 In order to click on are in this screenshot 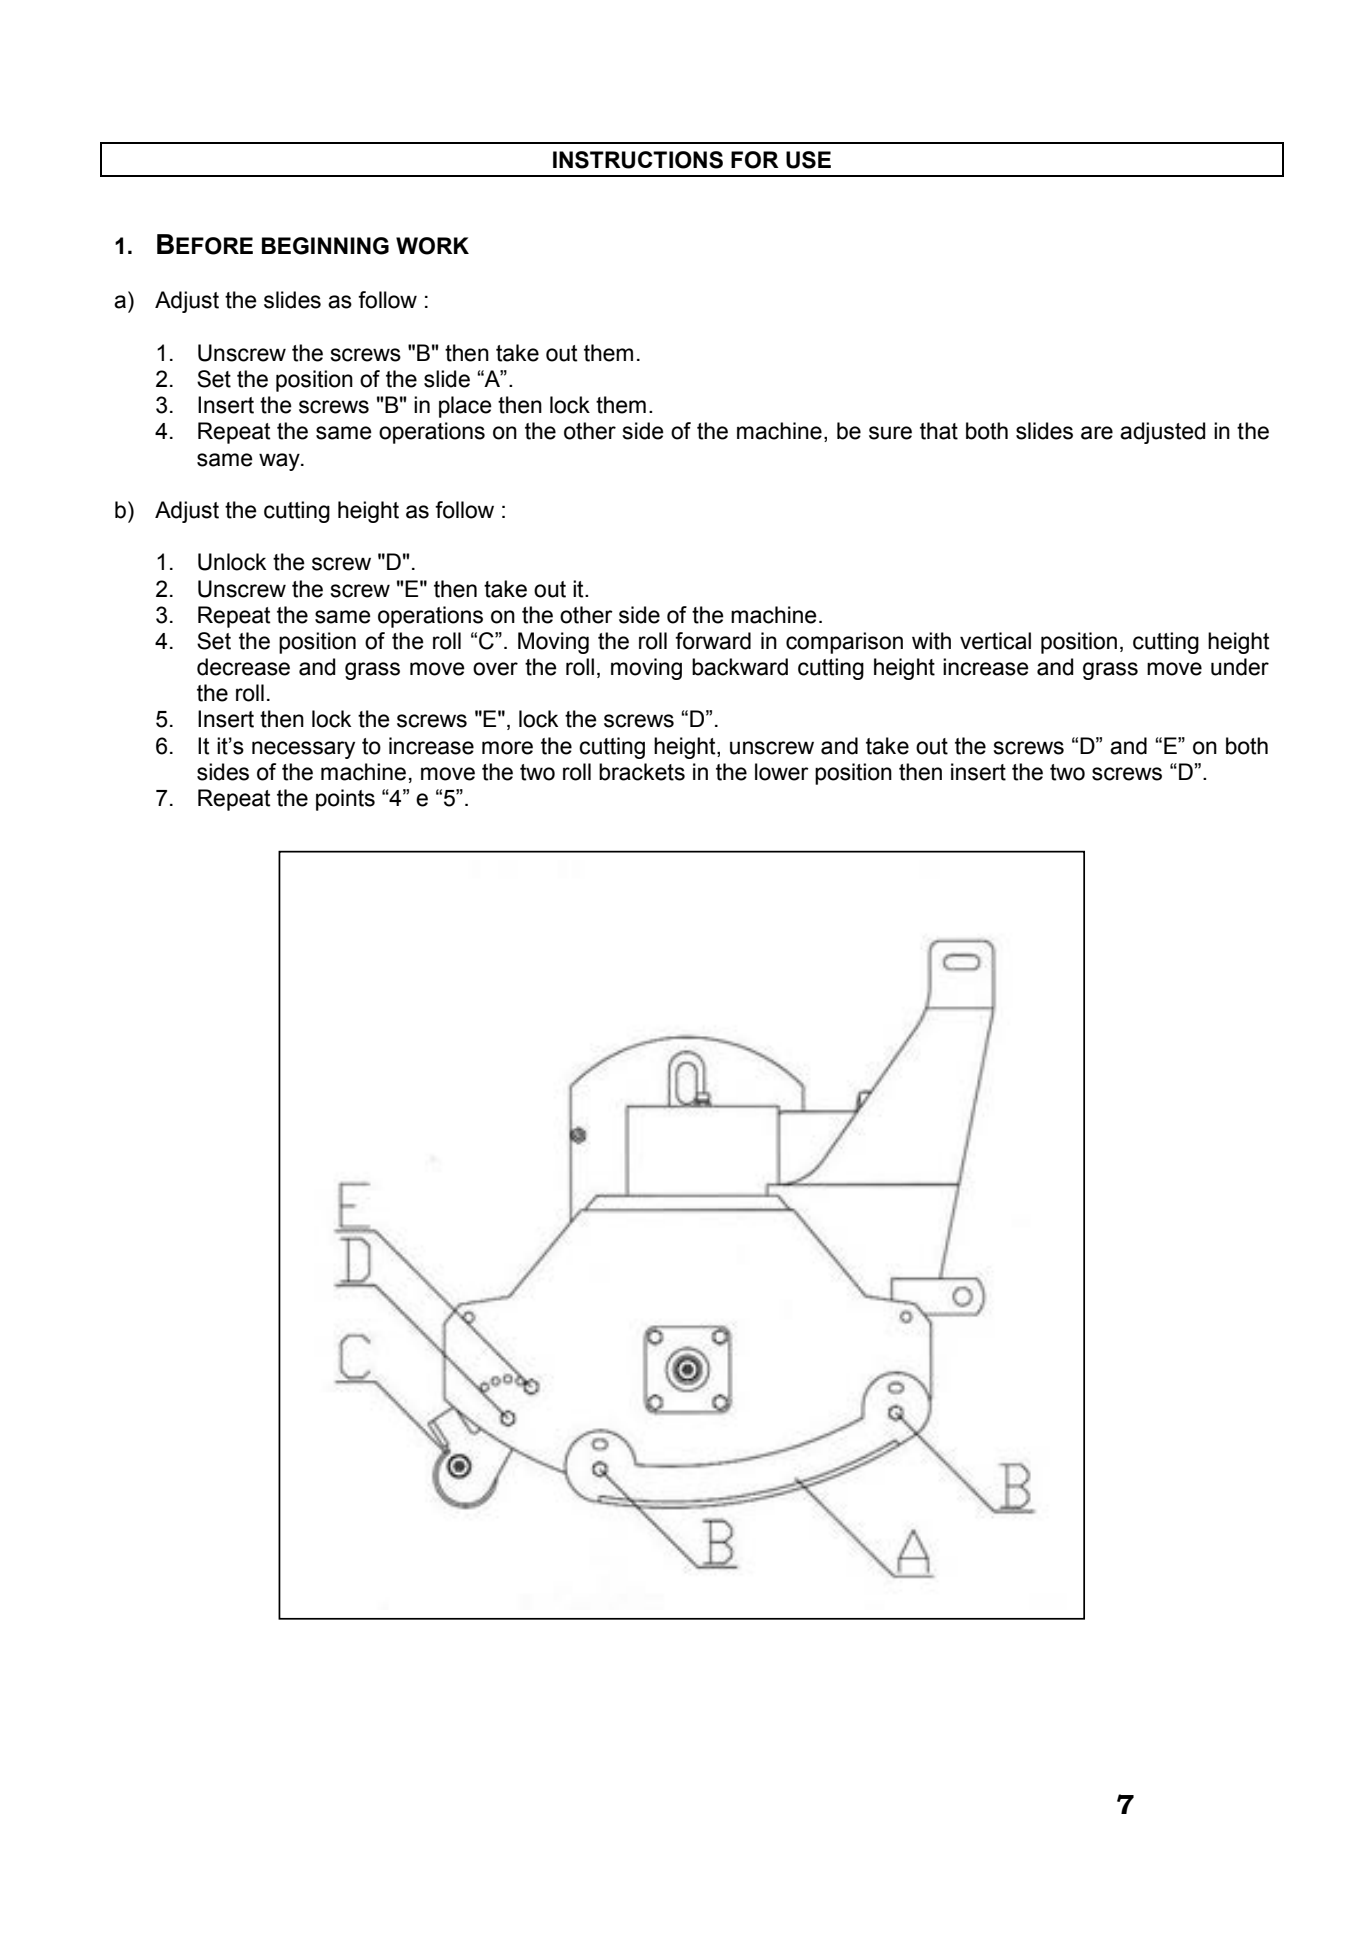, I will do `click(1097, 433)`.
